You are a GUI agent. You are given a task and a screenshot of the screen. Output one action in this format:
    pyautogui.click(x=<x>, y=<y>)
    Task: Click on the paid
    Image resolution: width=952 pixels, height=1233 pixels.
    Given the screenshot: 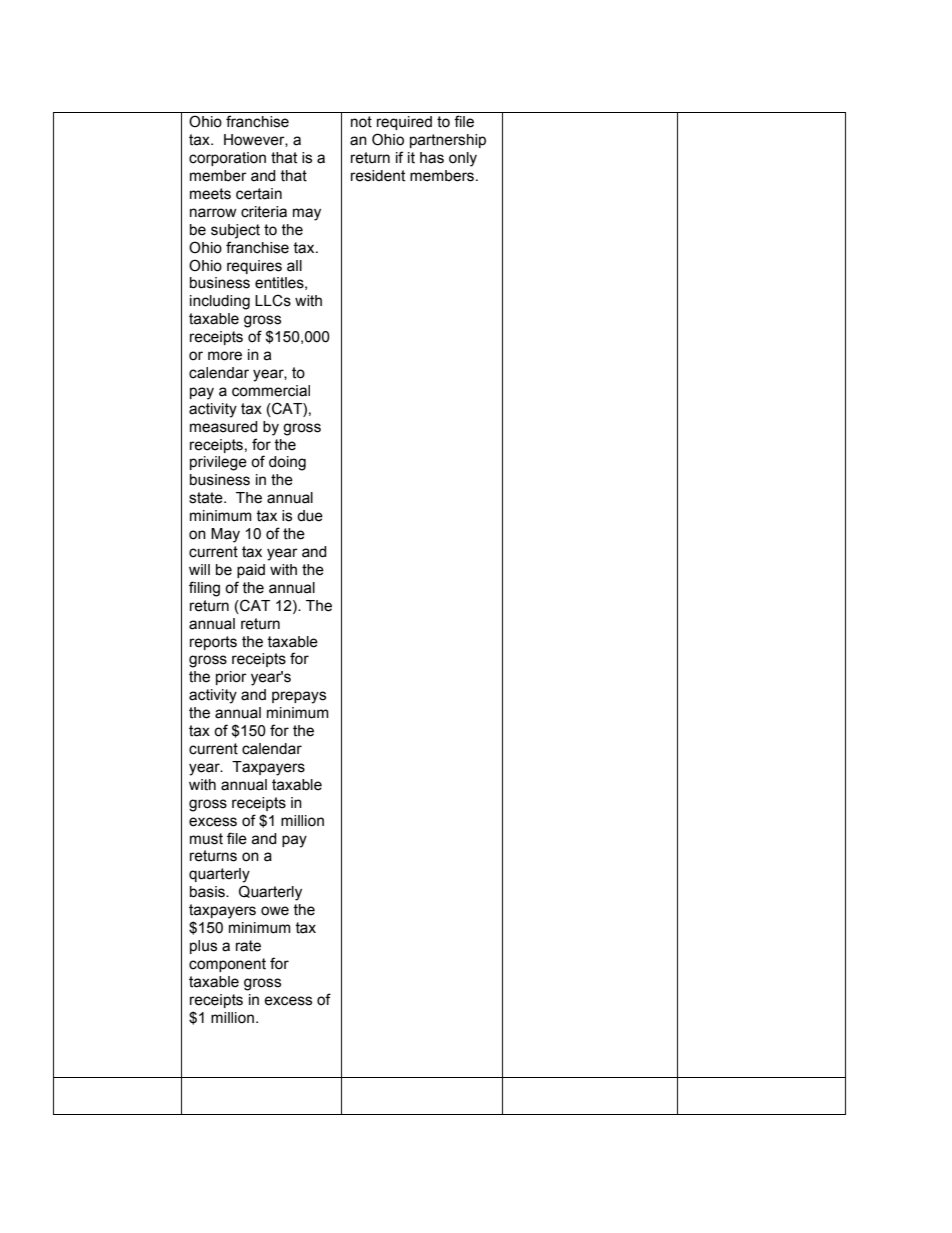 What is the action you would take?
    pyautogui.click(x=251, y=571)
